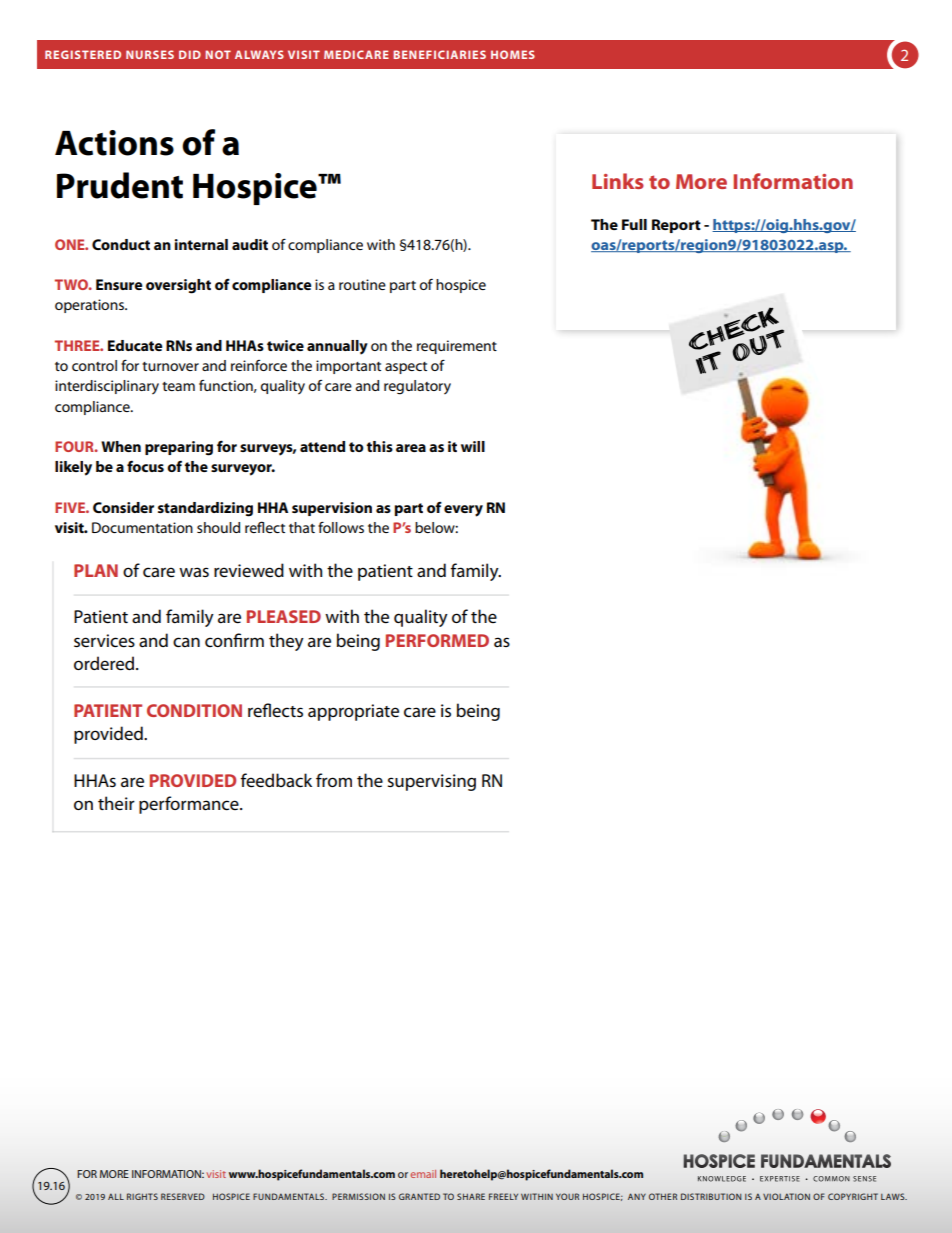  I want to click on DID, so click(190, 54).
